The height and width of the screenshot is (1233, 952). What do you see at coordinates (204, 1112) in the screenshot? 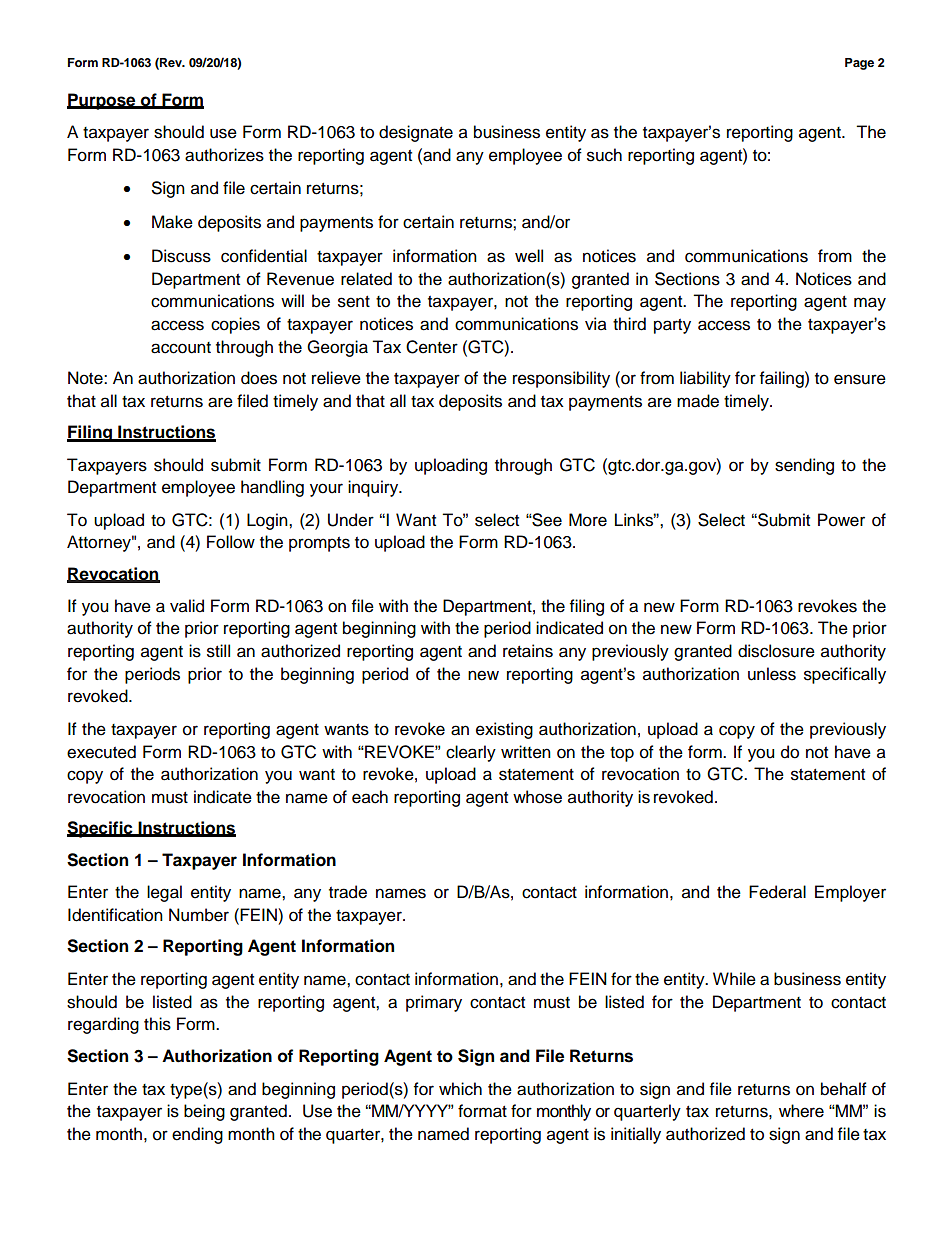
I see `being` at bounding box center [204, 1112].
